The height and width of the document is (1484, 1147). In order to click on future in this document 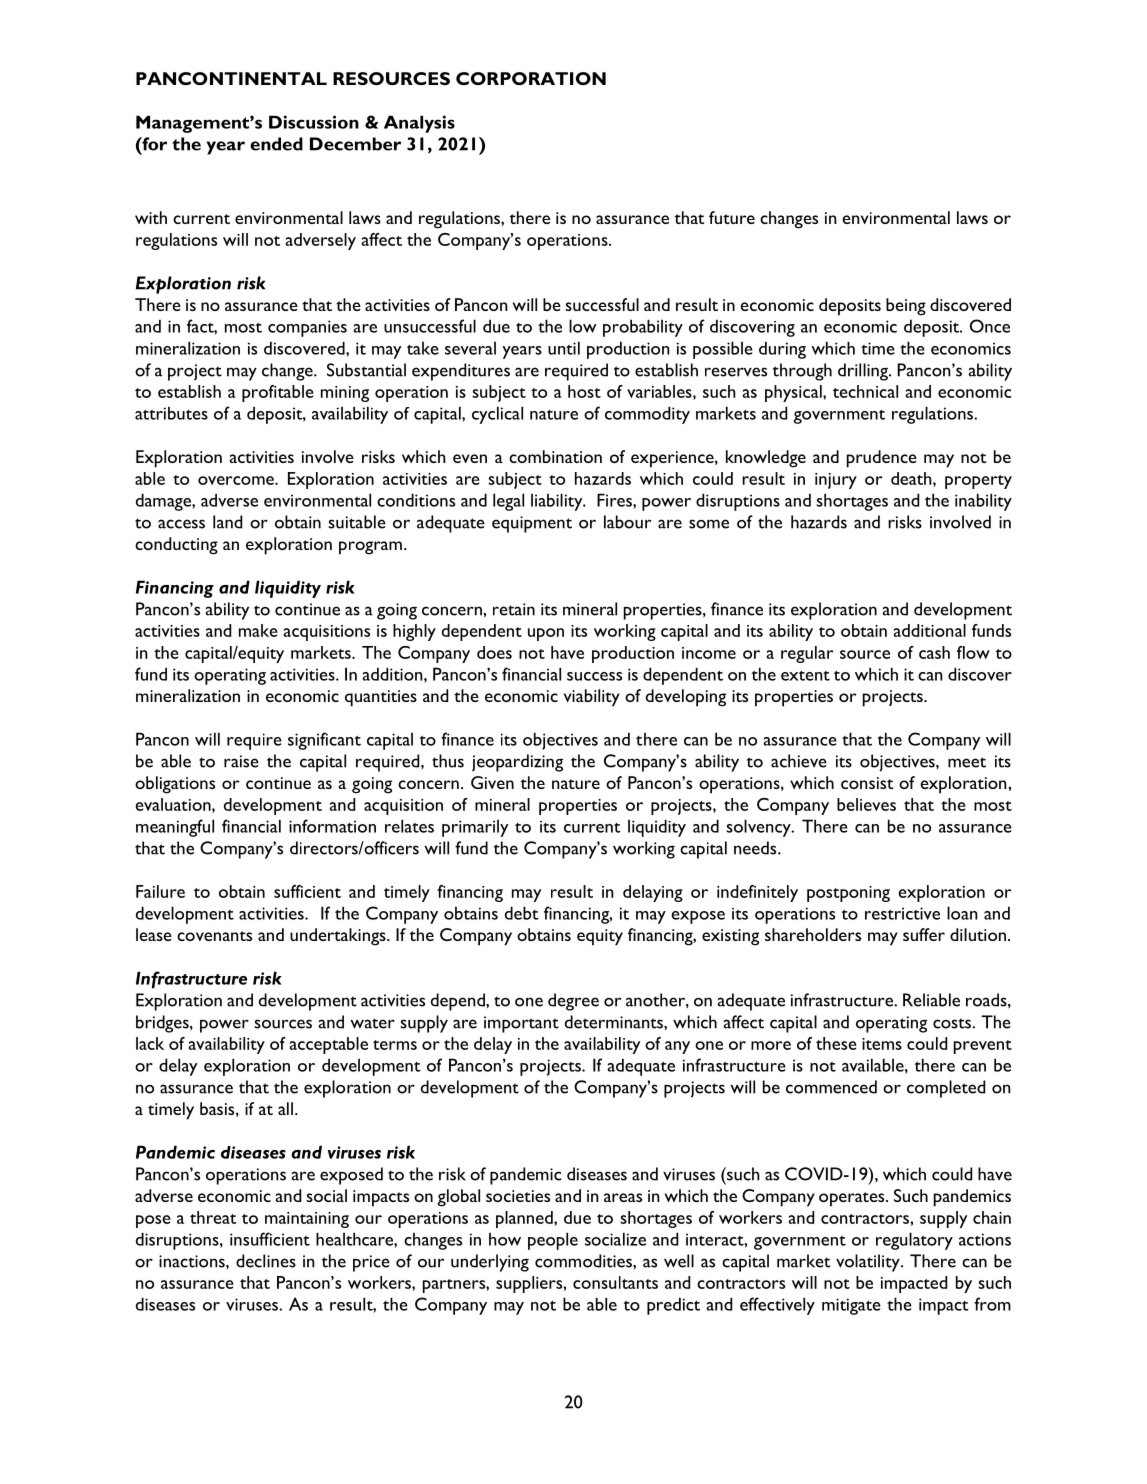, I will do `click(732, 217)`.
